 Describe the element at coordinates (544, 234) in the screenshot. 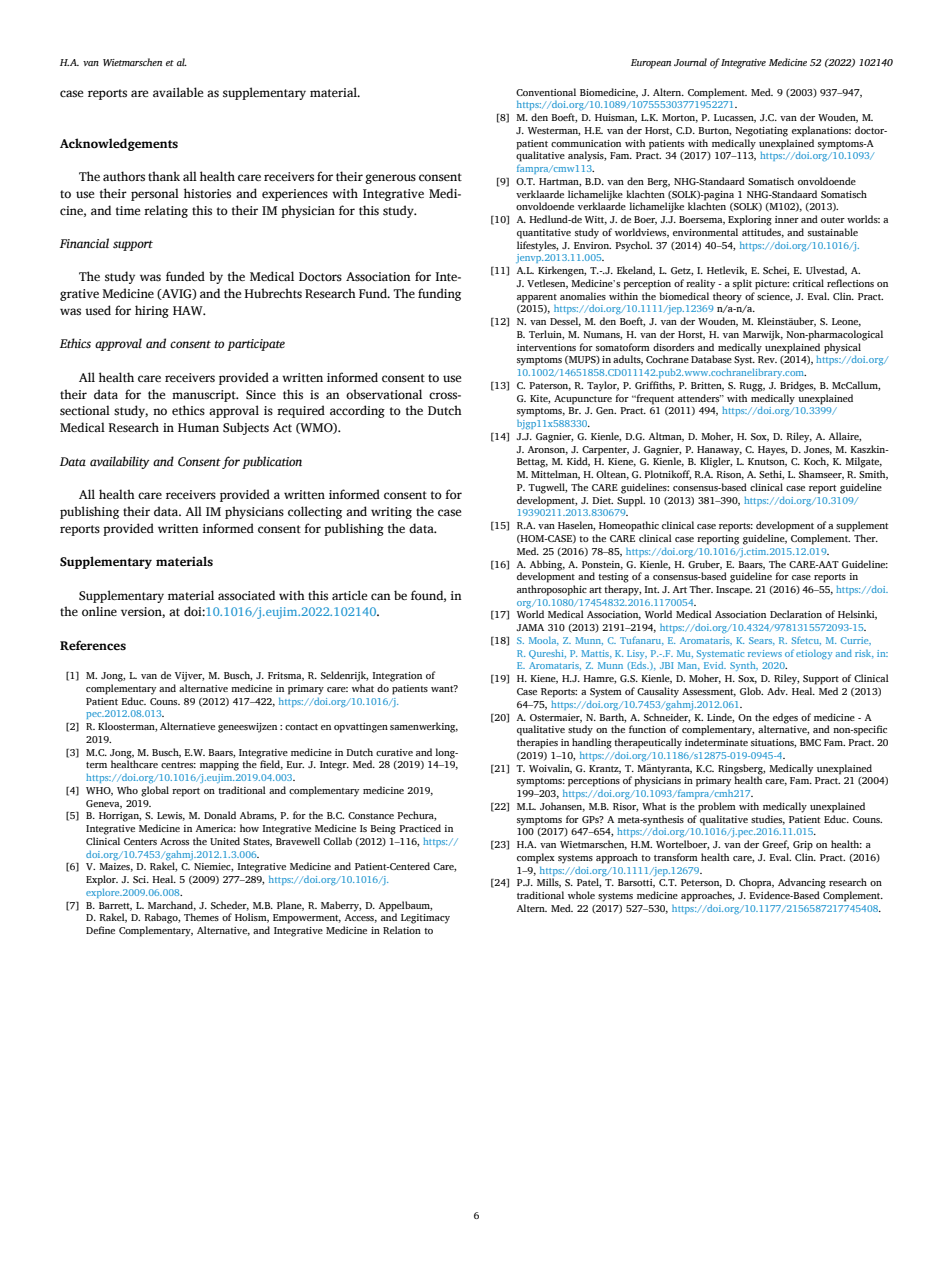

I see `quantitative` at that location.
